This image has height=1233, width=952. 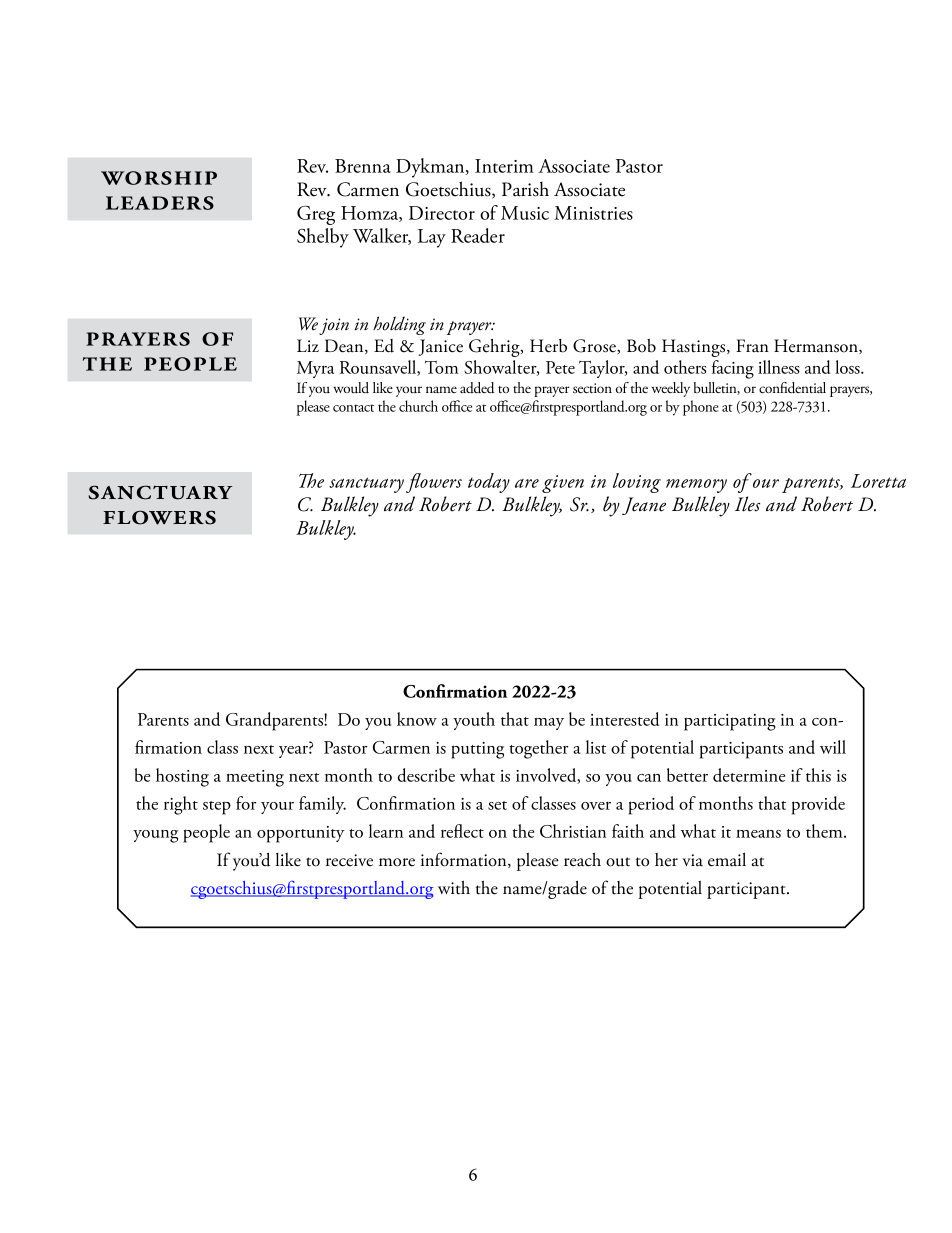 What do you see at coordinates (779, 367) in the image?
I see `illness` at bounding box center [779, 367].
